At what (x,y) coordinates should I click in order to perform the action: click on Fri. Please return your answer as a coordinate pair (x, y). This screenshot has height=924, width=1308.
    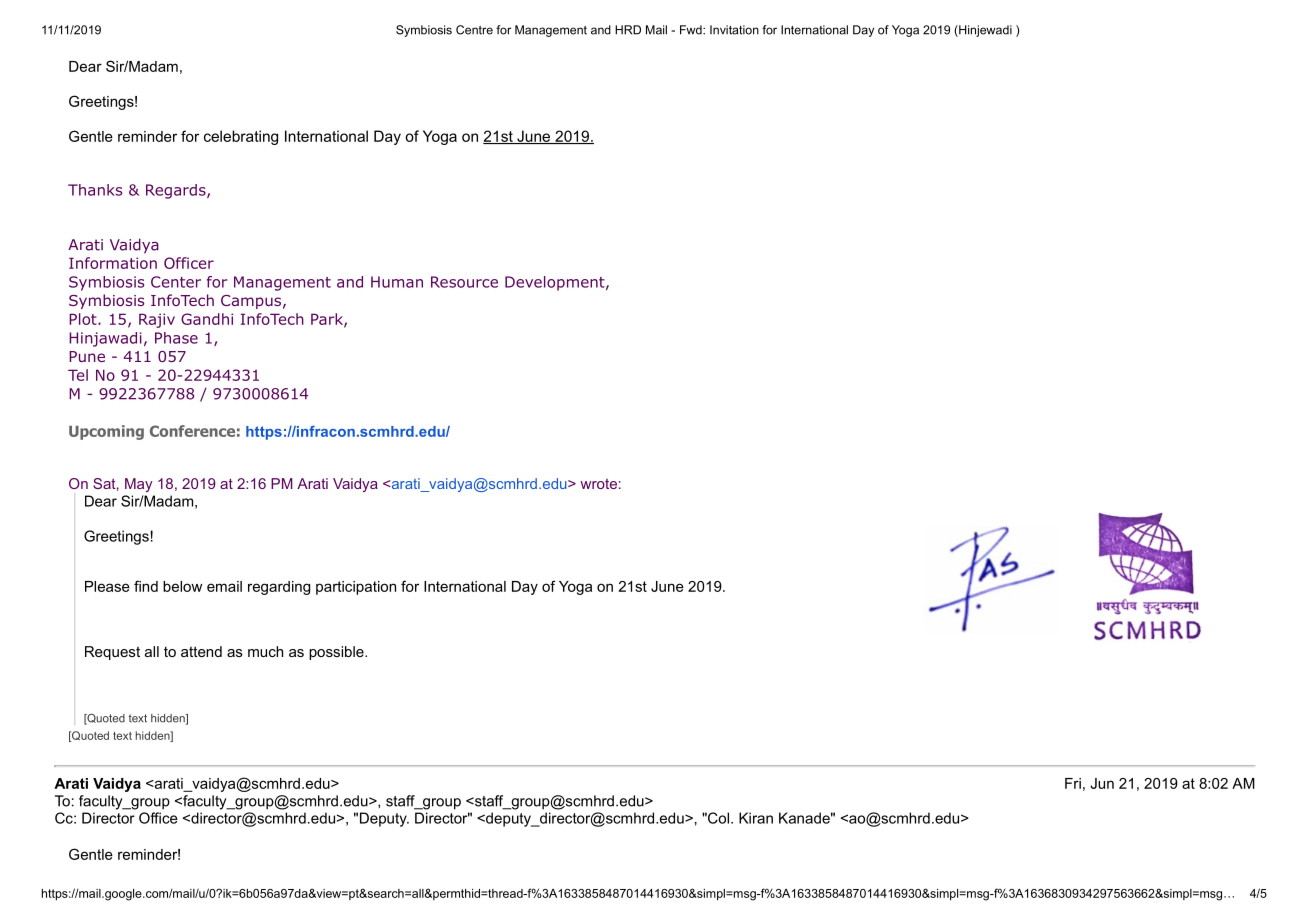
    Looking at the image, I should click on (1073, 783).
